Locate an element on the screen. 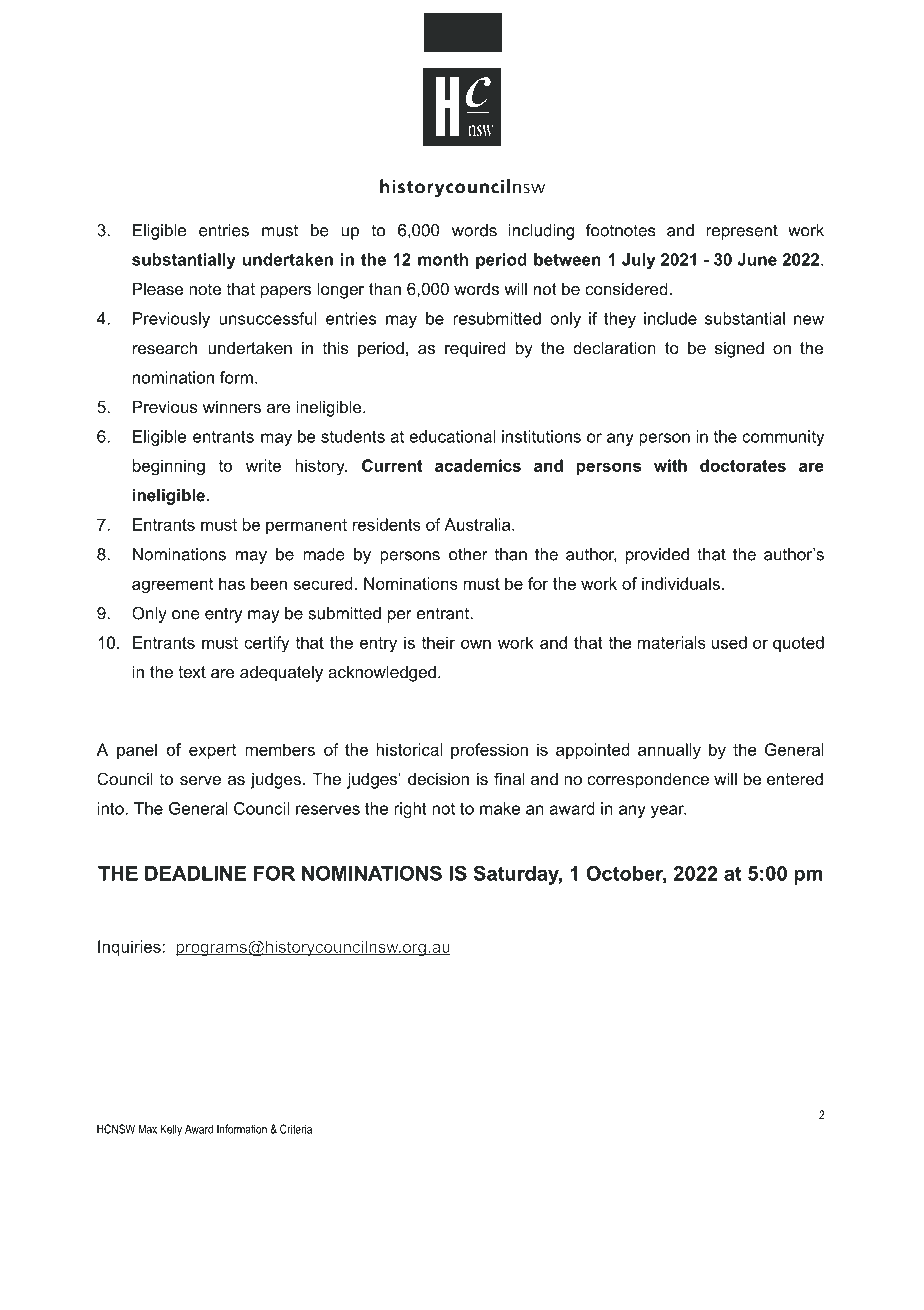 Image resolution: width=924 pixels, height=1310 pixels. agreement is located at coordinates (172, 586).
